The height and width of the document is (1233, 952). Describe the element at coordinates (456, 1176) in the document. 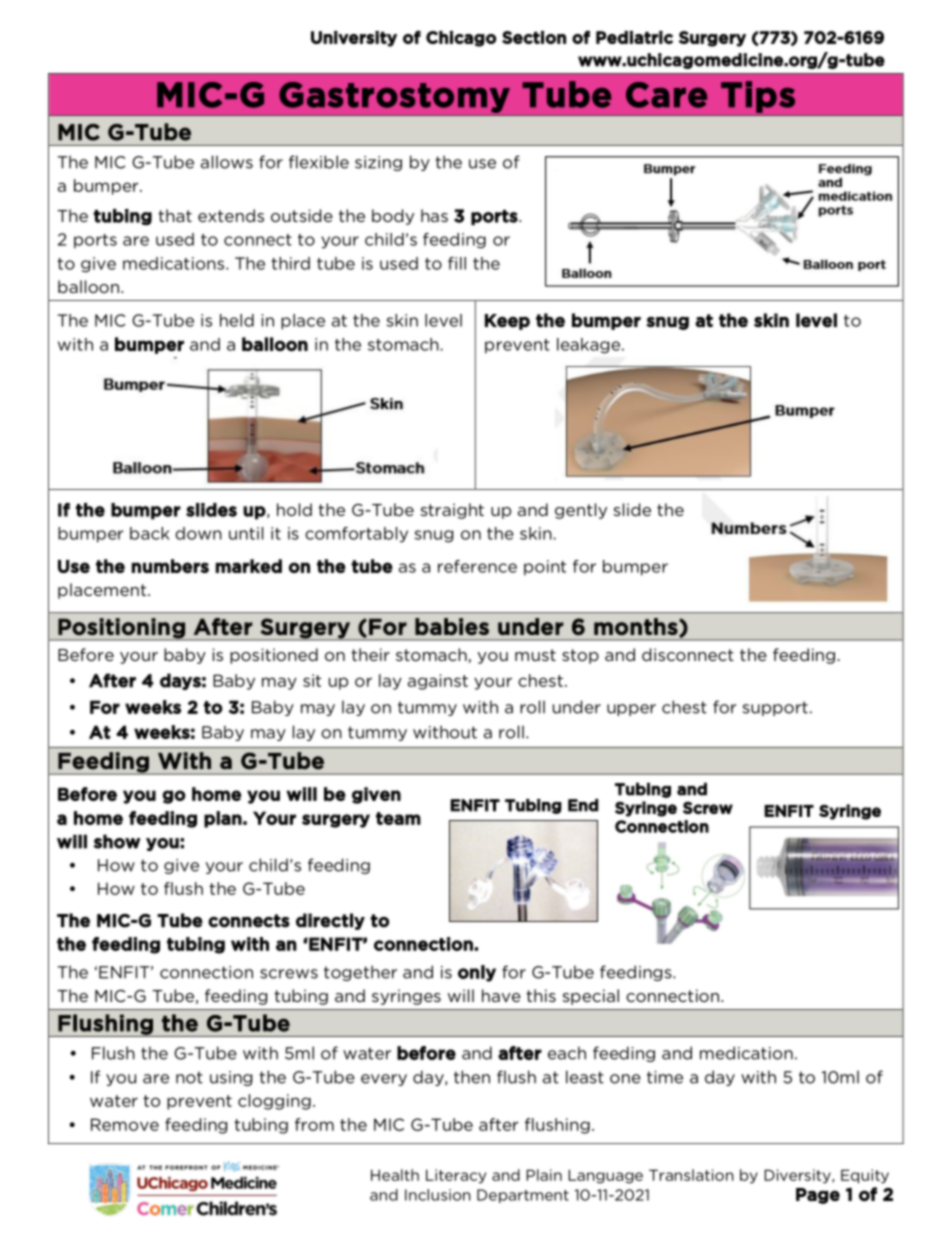

I see `Literacy` at that location.
